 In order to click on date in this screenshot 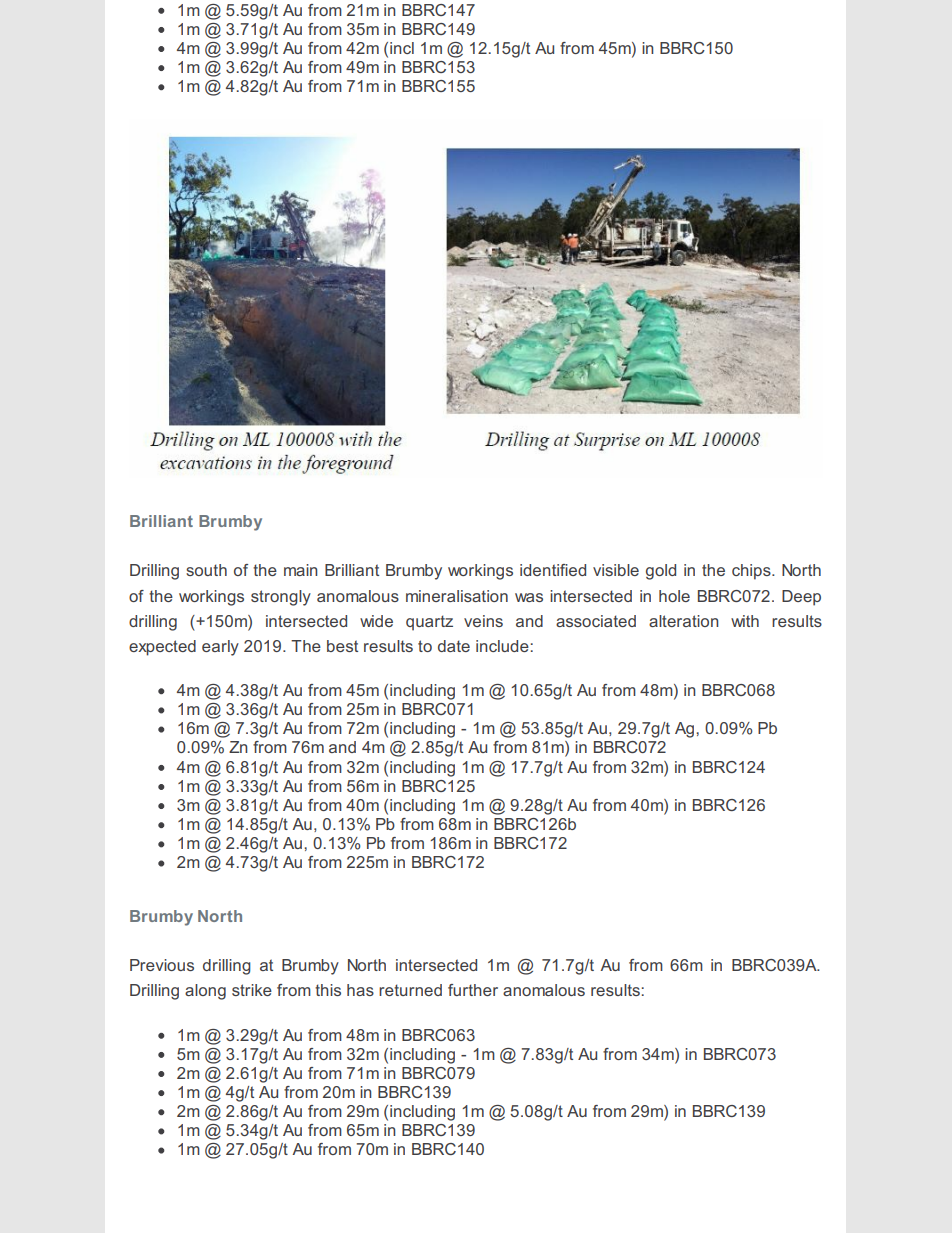, I will do `click(454, 646)`.
